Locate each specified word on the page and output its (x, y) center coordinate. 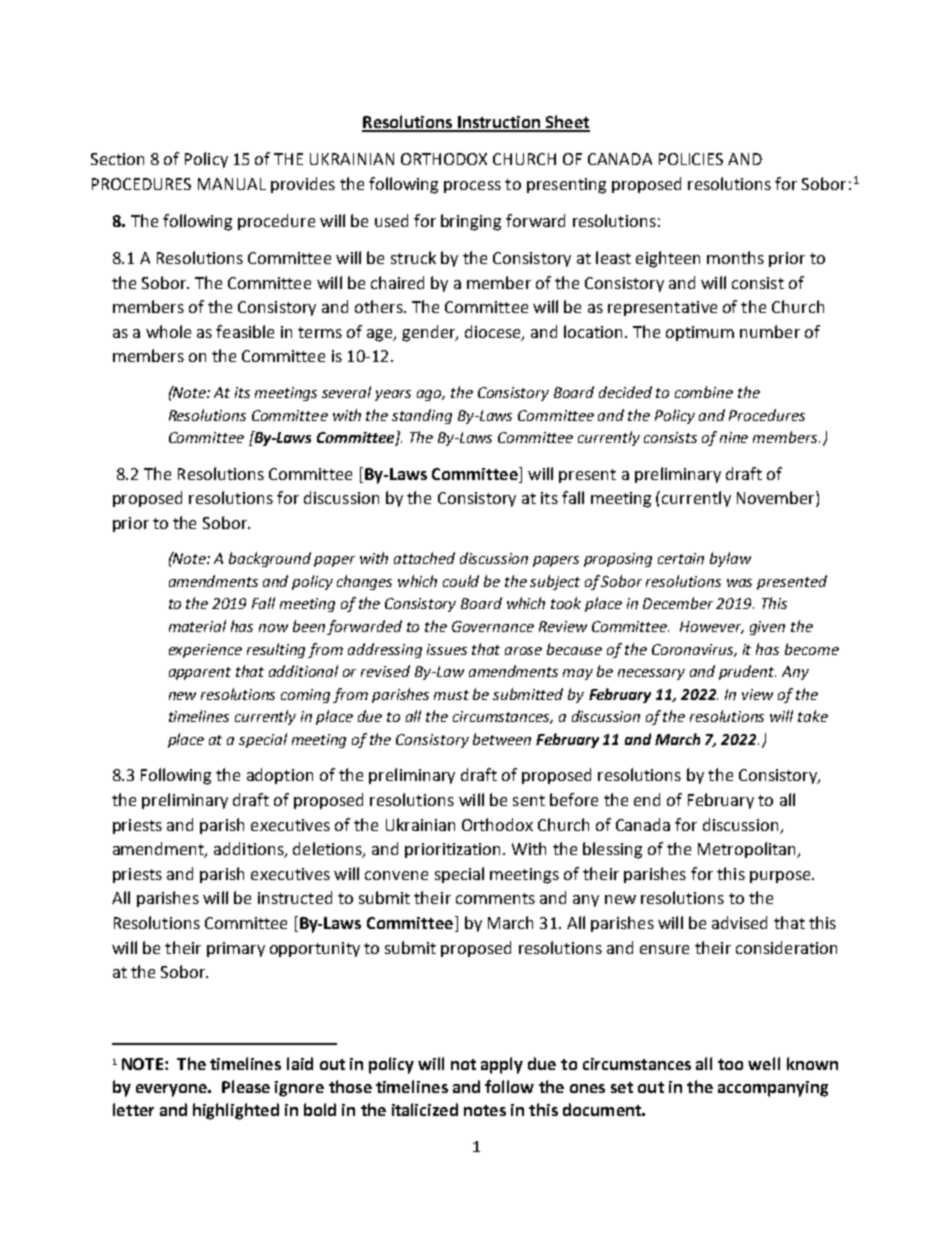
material (197, 626)
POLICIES (691, 159)
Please (246, 1086)
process (472, 187)
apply (502, 1065)
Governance (493, 626)
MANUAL (232, 184)
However (712, 627)
